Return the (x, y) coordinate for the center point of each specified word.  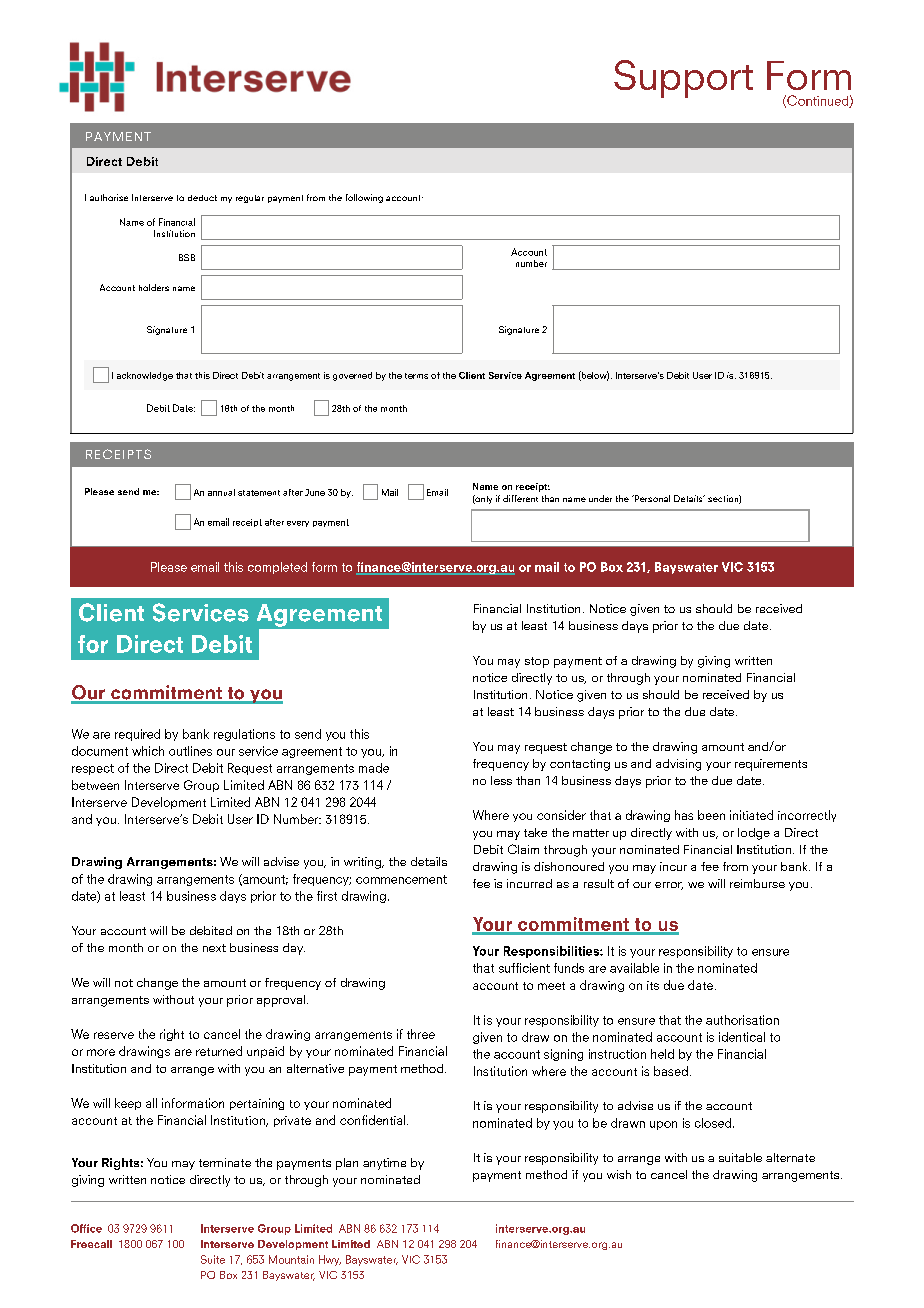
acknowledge (145, 376)
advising (678, 765)
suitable (740, 1157)
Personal (651, 498)
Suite (213, 1259)
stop (537, 662)
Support (683, 79)
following (364, 198)
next (214, 948)
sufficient (524, 968)
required (137, 735)
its (653, 985)
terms (416, 376)
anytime (384, 1164)
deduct (202, 198)
